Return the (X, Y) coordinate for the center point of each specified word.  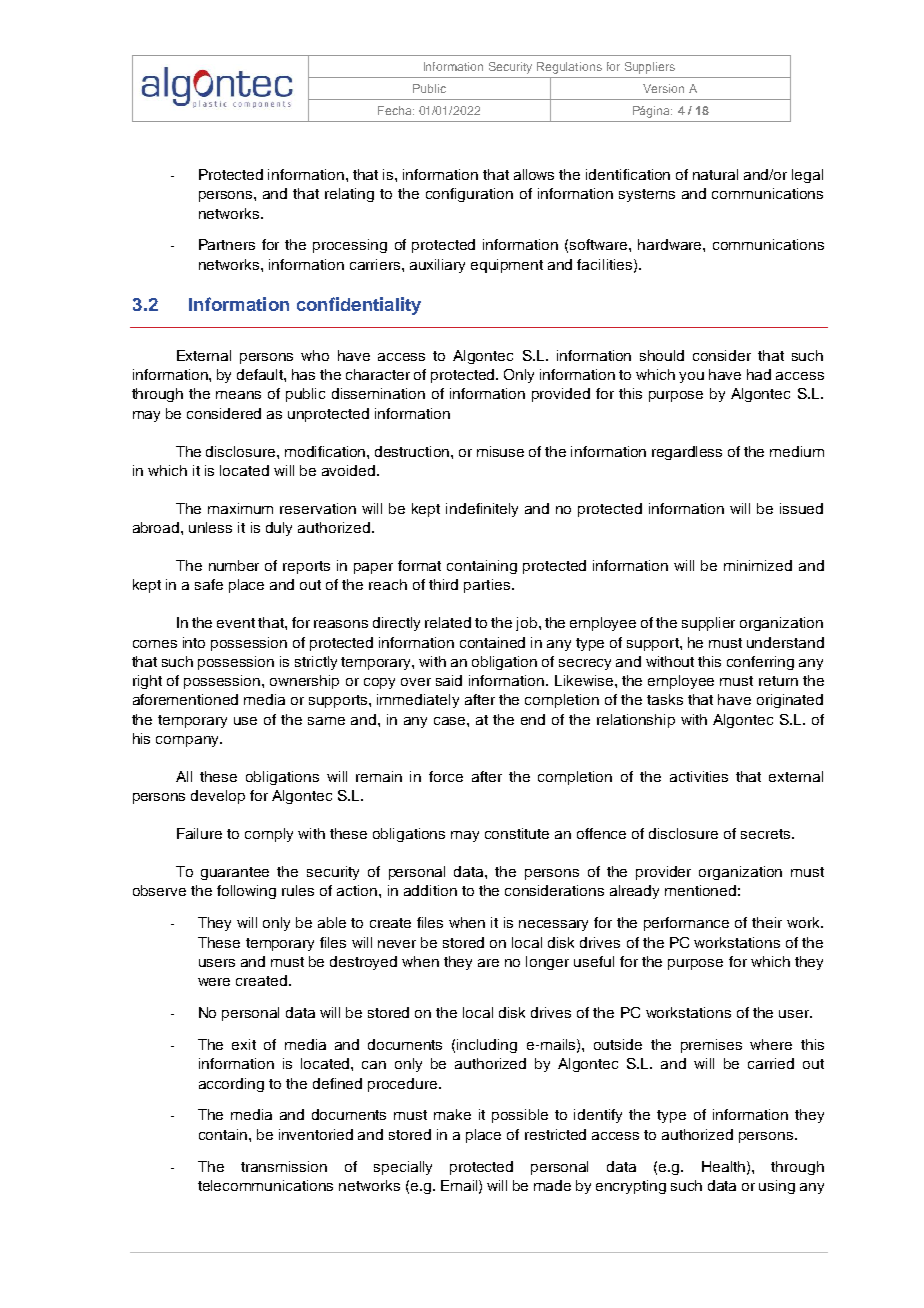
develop (218, 797)
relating (349, 195)
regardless (687, 453)
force (446, 776)
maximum (240, 508)
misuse (500, 451)
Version (663, 88)
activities (699, 776)
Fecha (396, 110)
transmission (284, 1166)
